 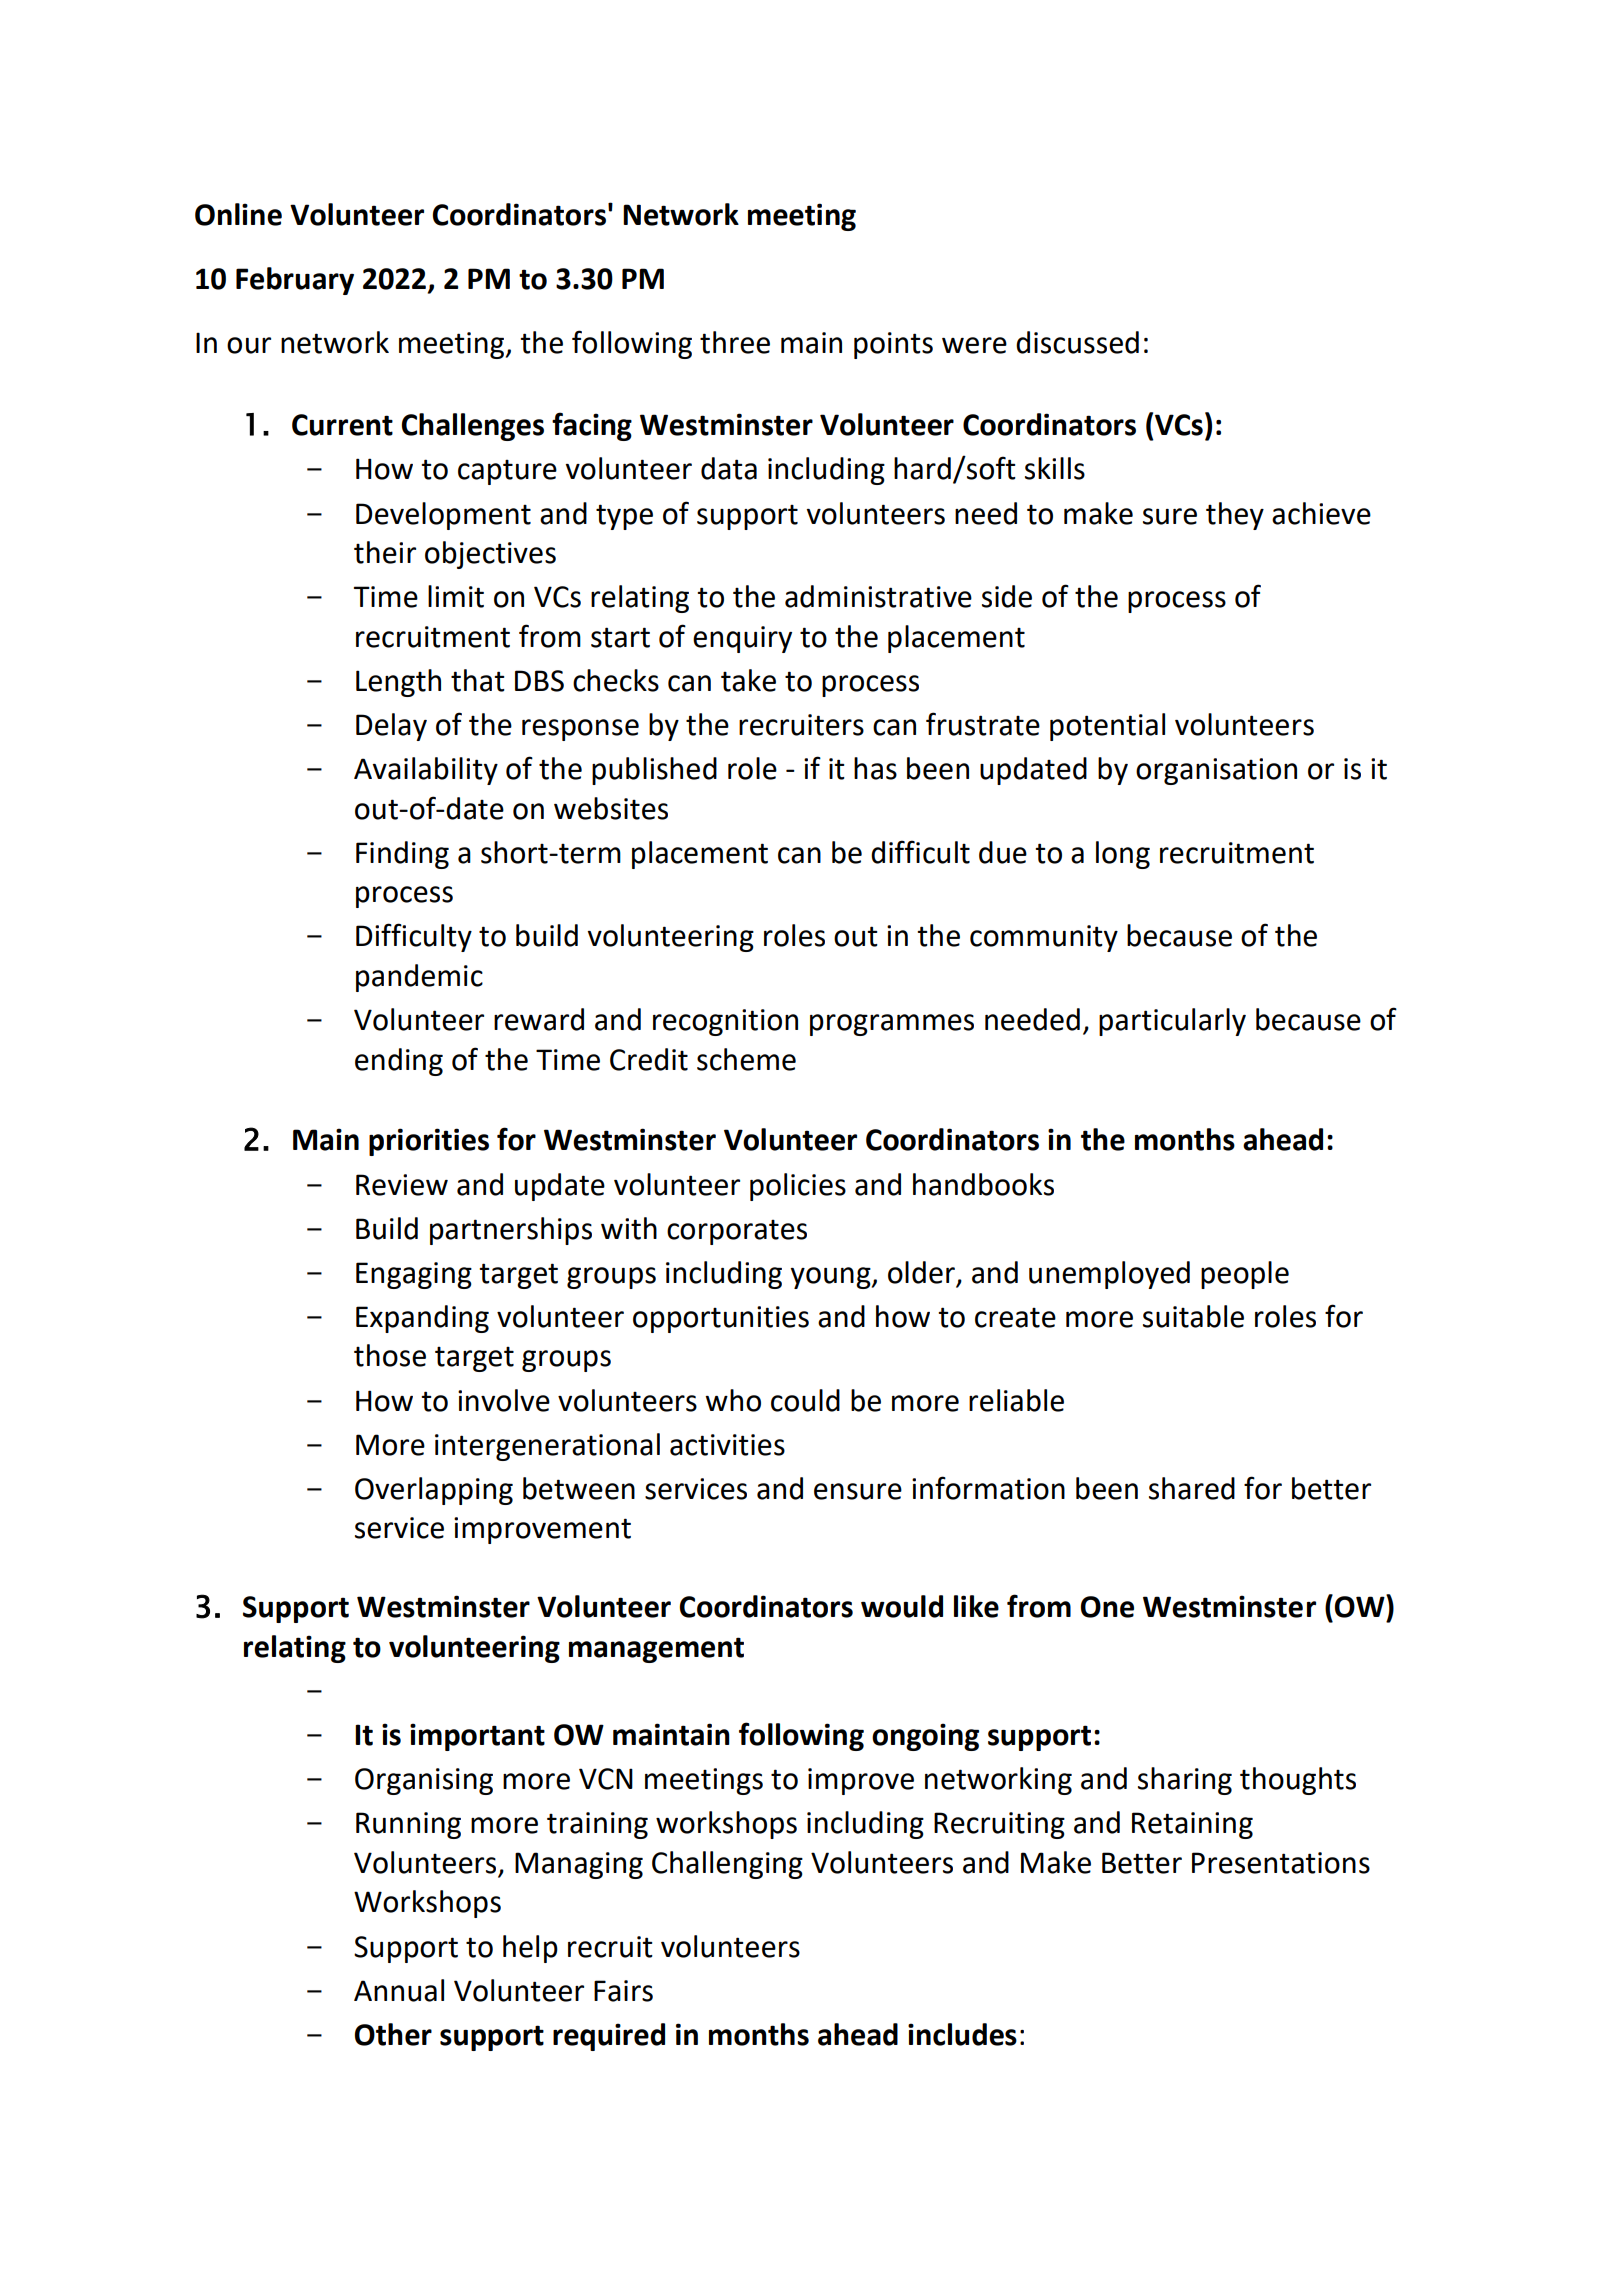 What do you see at coordinates (805, 1400) in the image?
I see `could` at bounding box center [805, 1400].
